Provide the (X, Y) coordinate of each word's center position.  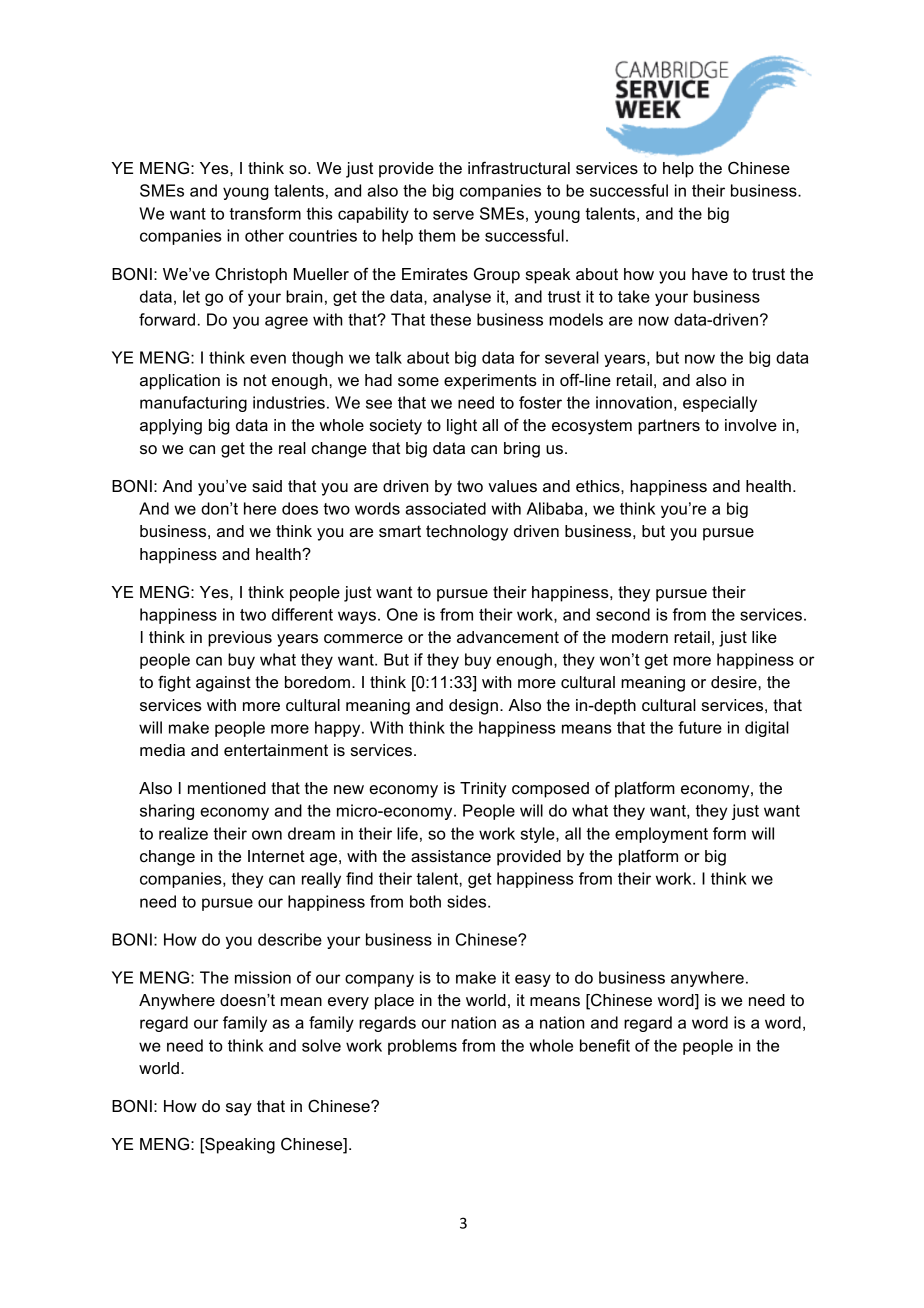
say (239, 1109)
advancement (508, 637)
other (264, 235)
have (710, 274)
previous (240, 639)
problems (422, 1047)
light (462, 427)
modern (640, 637)
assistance (451, 856)
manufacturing (193, 404)
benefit (605, 1045)
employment (661, 835)
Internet (276, 856)
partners (669, 427)
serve (453, 215)
